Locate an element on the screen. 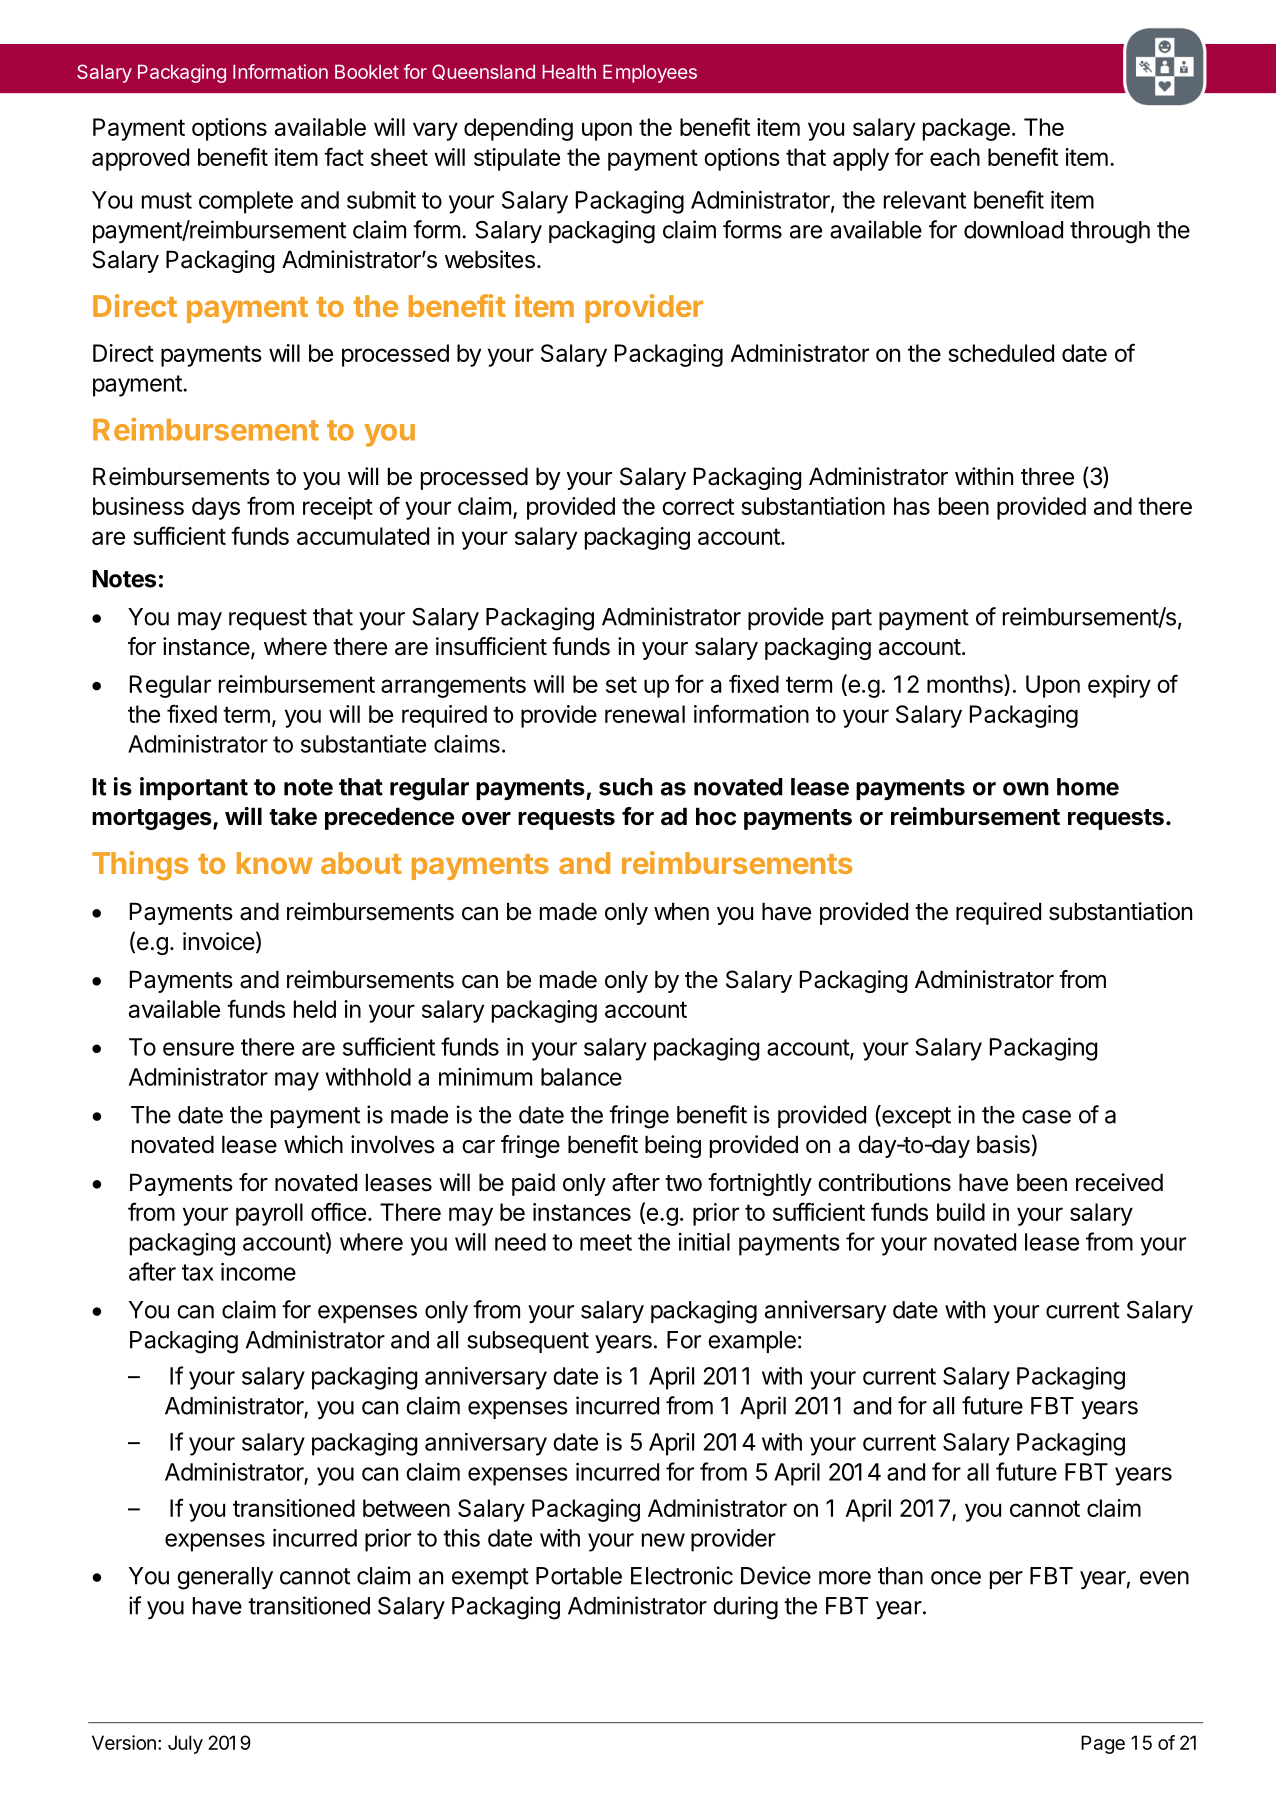 This screenshot has height=1805, width=1276. package is located at coordinates (966, 129).
